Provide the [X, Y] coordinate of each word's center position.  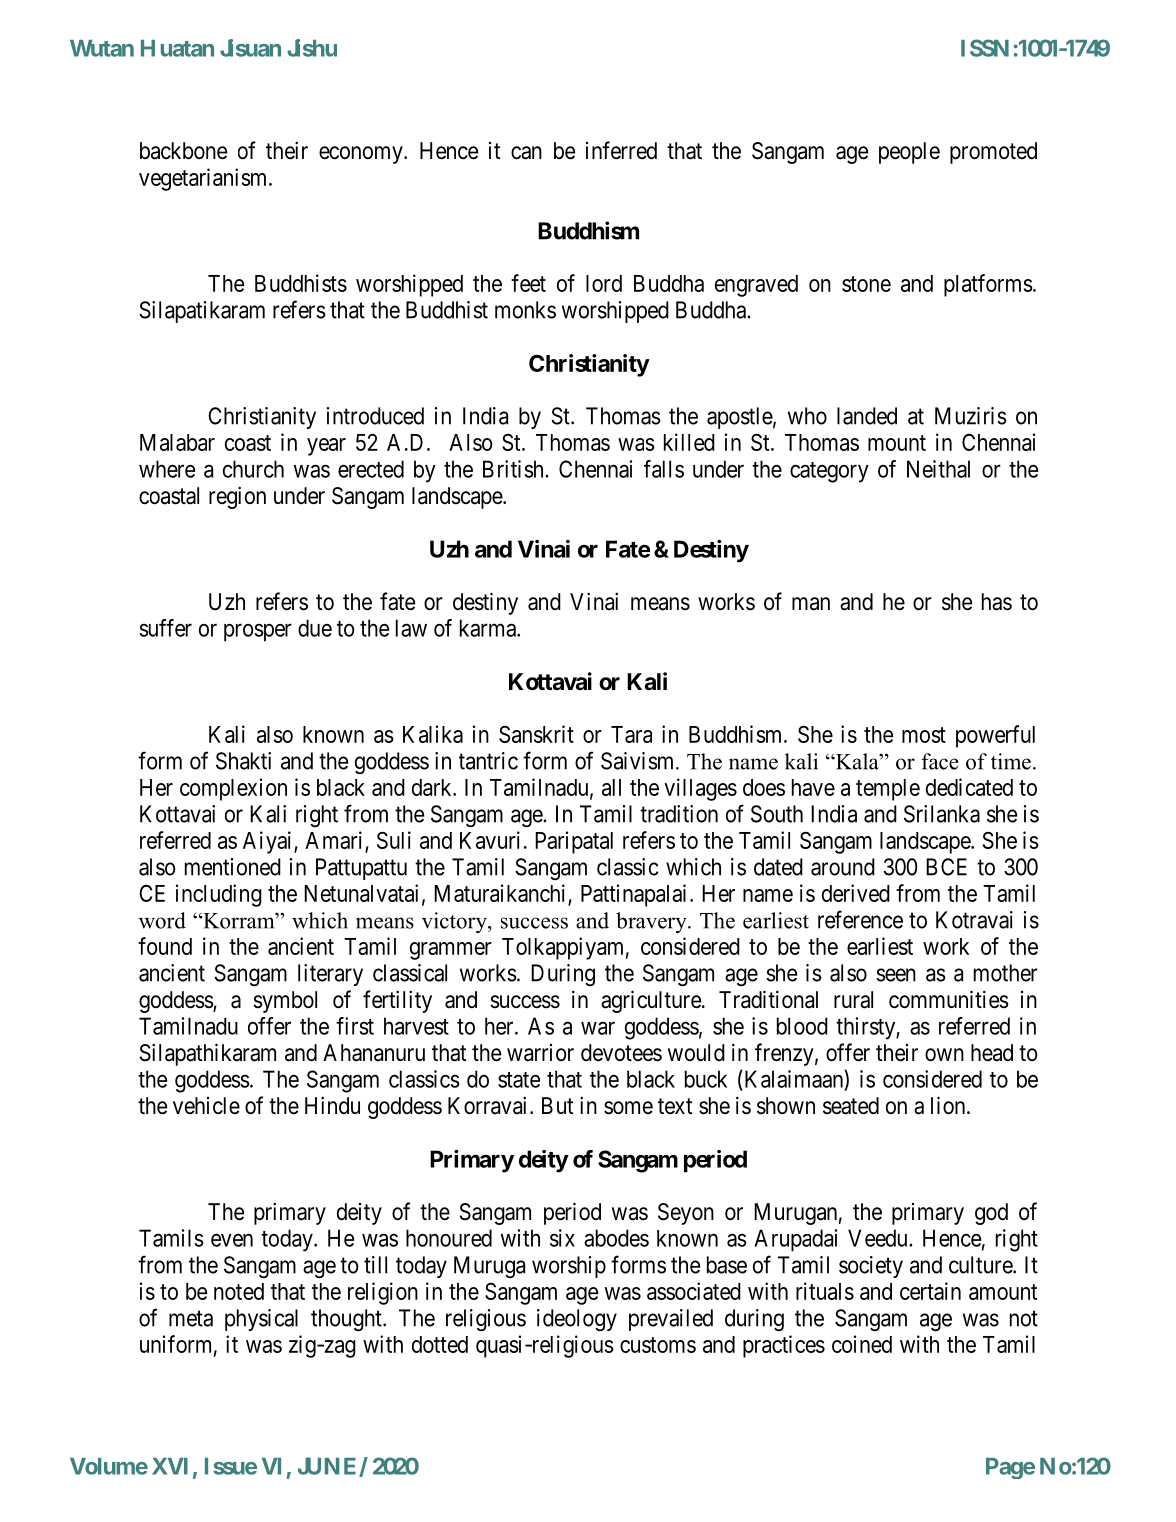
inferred [621, 150]
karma [489, 628]
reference [860, 919]
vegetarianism [204, 179]
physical [261, 1320]
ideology [577, 1320]
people [909, 153]
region [237, 497]
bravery [652, 922]
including [219, 895]
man [811, 604]
